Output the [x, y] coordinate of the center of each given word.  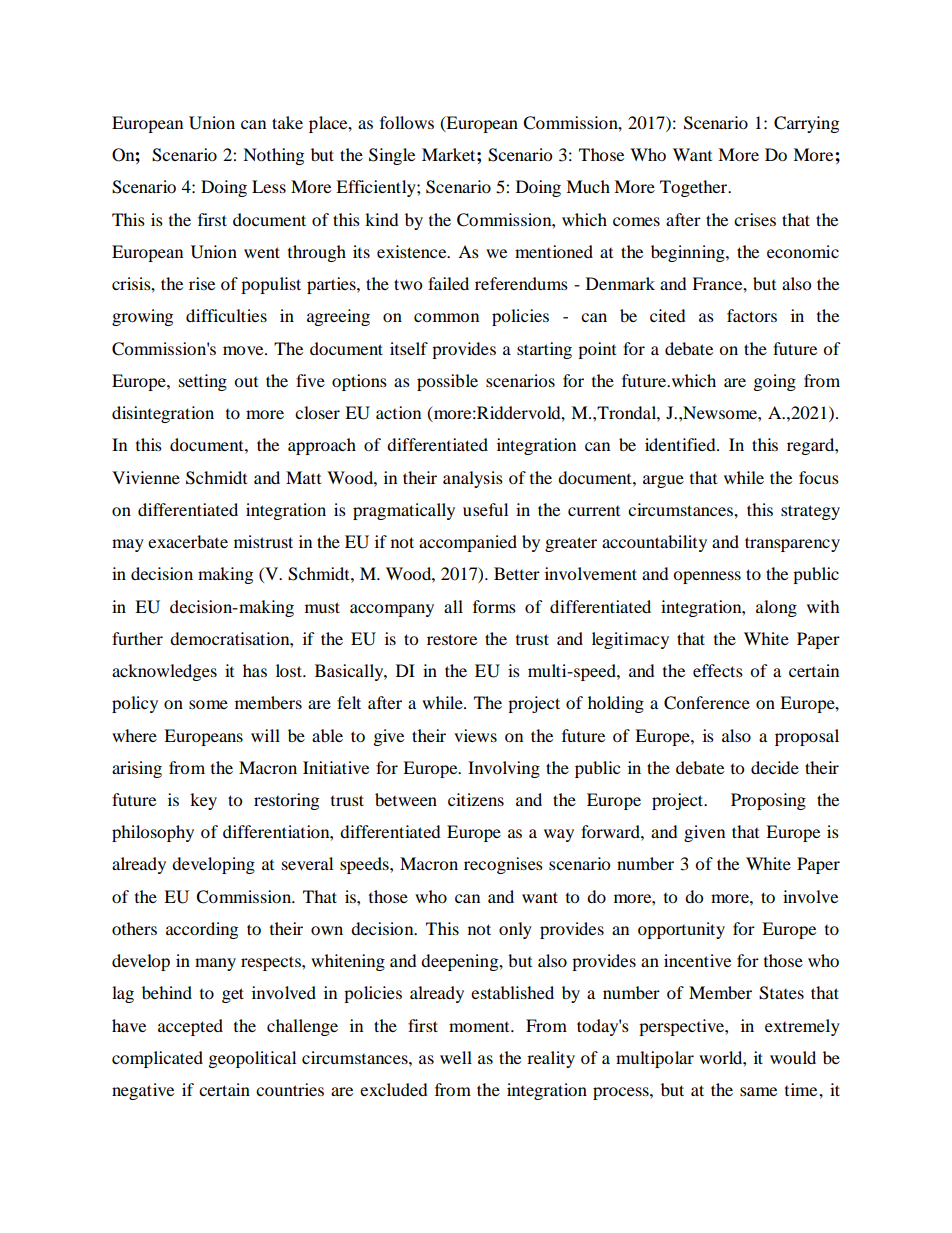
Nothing [273, 156]
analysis [473, 479]
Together [695, 188]
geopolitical [252, 1059]
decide [775, 767]
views [475, 735]
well [456, 1057]
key [203, 801]
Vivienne [146, 477]
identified [681, 444]
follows [407, 122]
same [758, 1091]
